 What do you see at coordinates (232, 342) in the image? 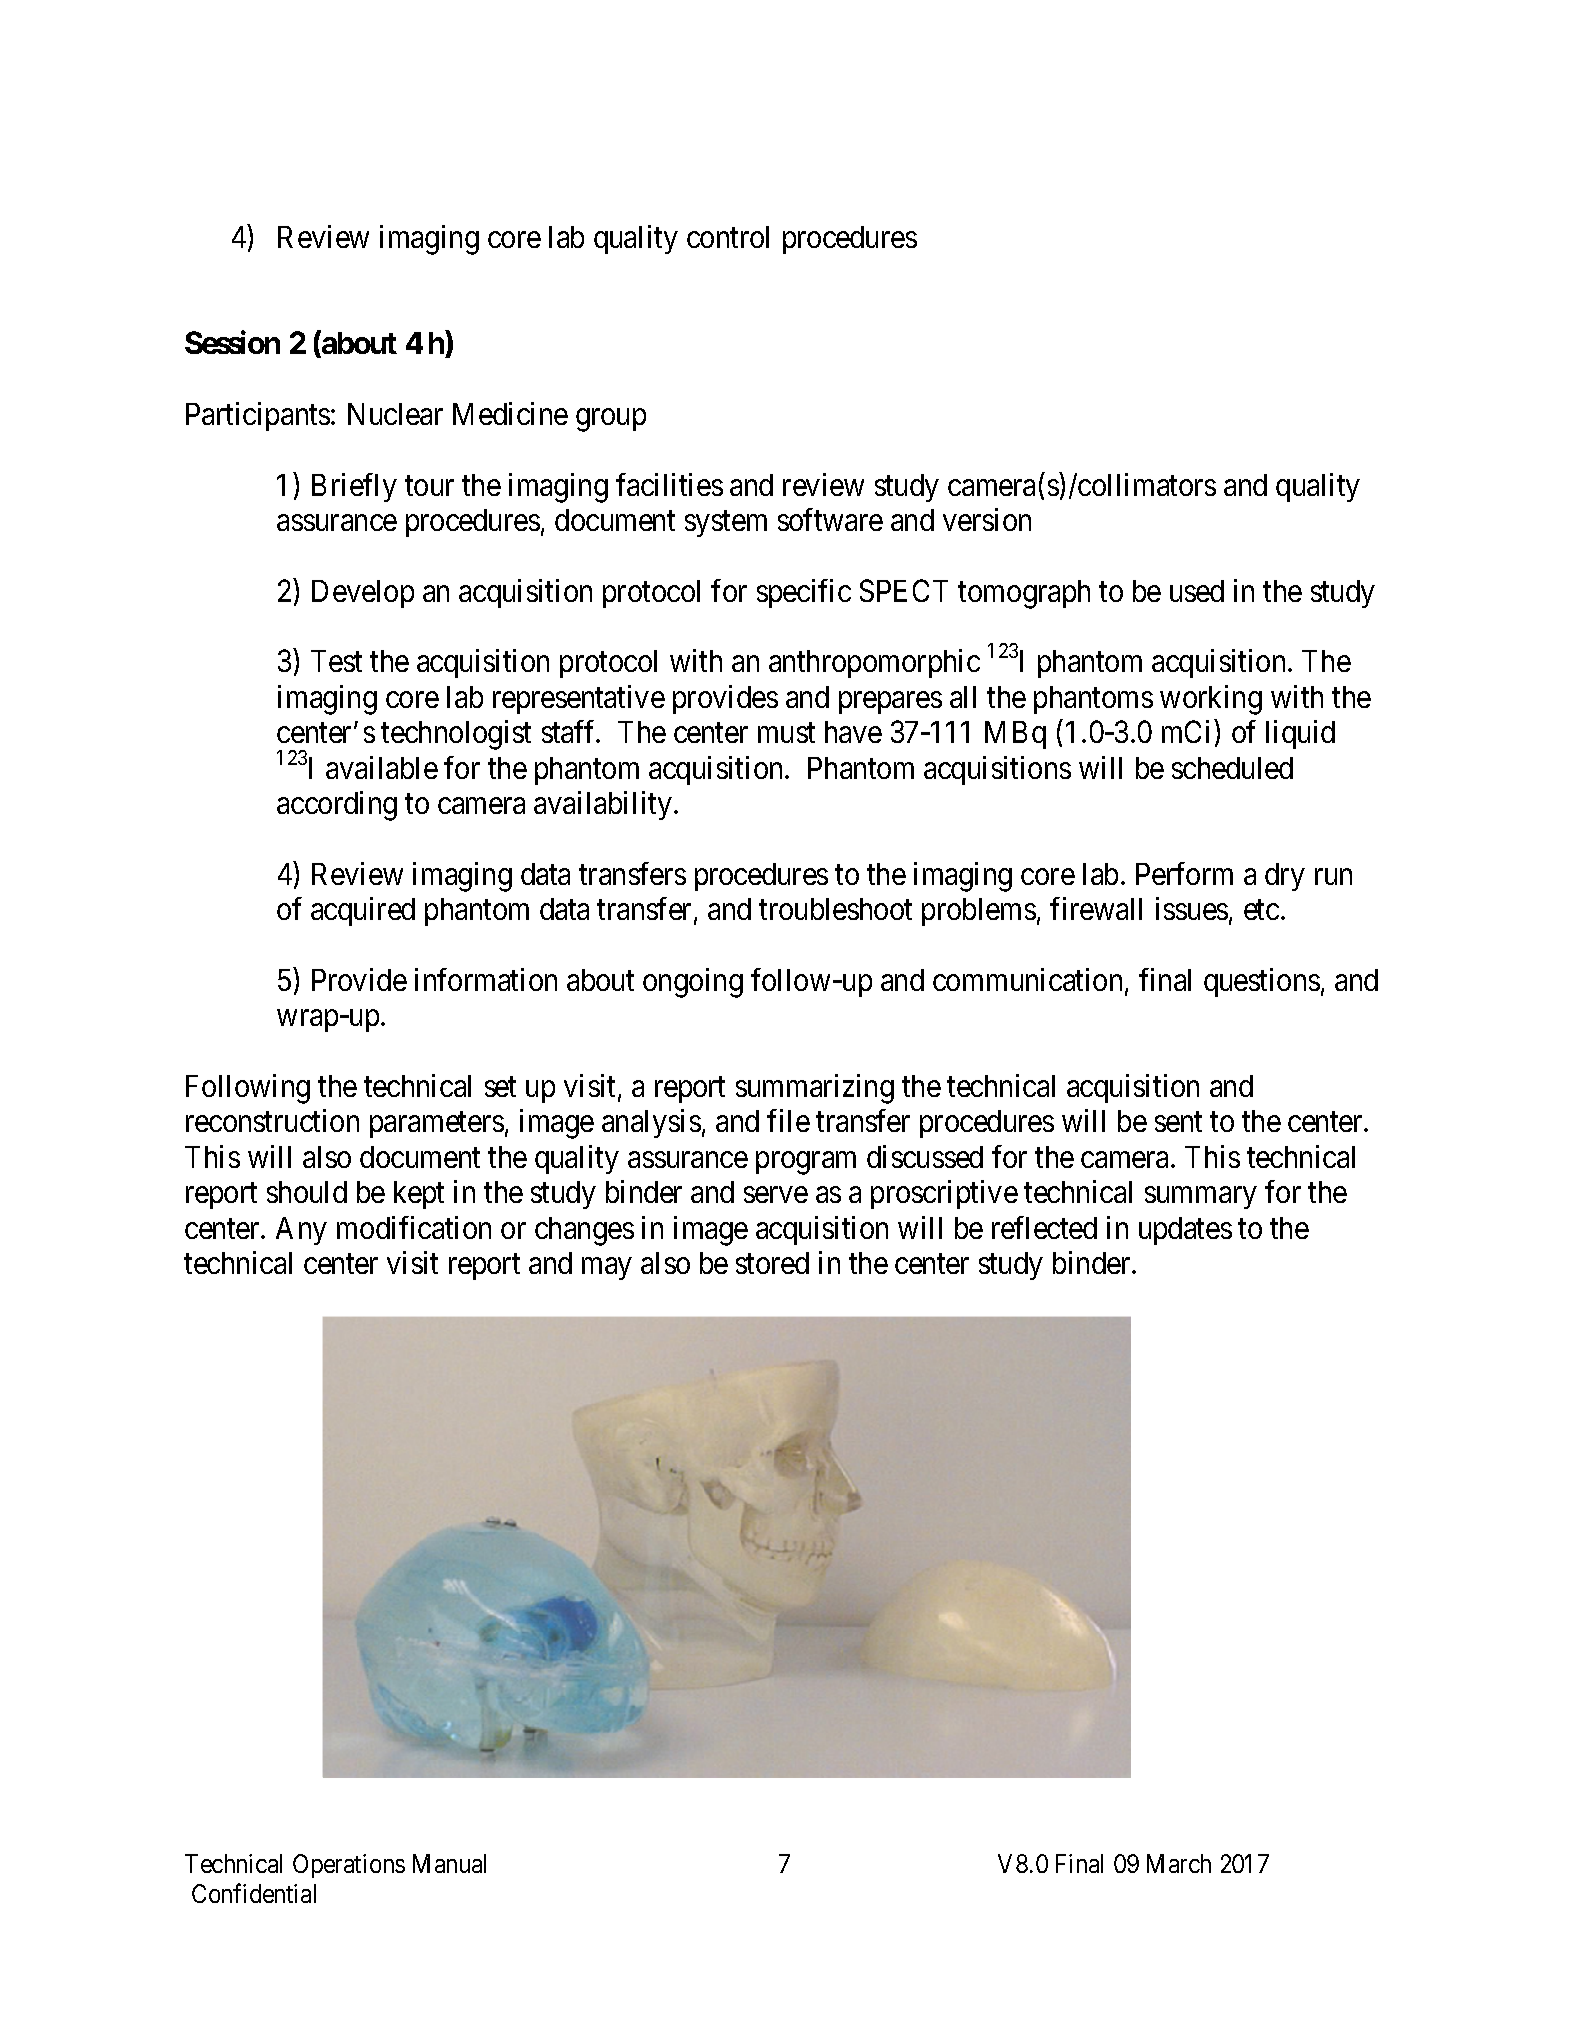
I see `Session` at bounding box center [232, 342].
